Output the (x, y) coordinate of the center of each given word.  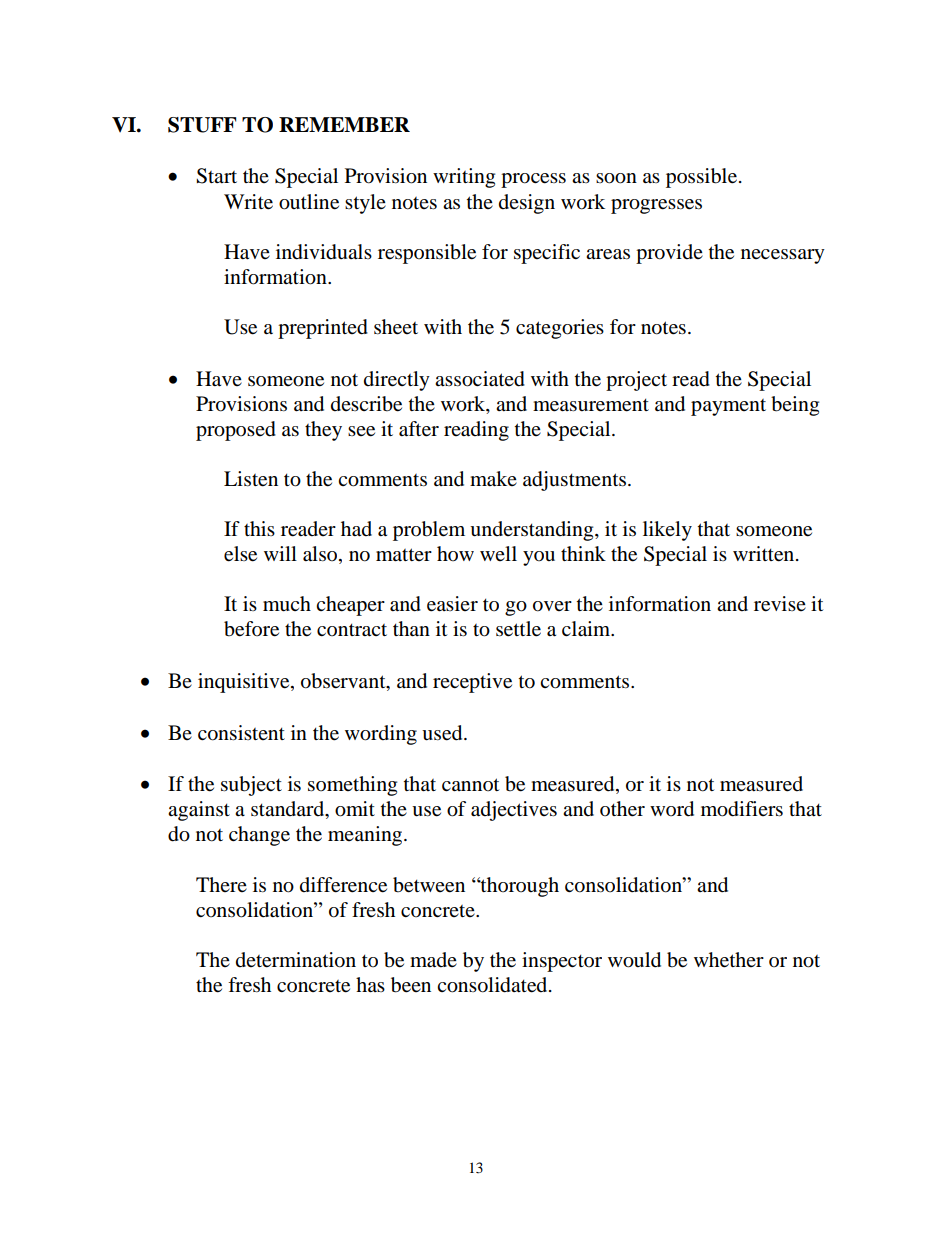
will (280, 553)
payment (728, 407)
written (765, 554)
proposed (236, 431)
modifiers (742, 809)
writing (464, 178)
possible (703, 178)
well (498, 553)
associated (480, 379)
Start (216, 176)
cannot (470, 785)
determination (296, 960)
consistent (241, 733)
